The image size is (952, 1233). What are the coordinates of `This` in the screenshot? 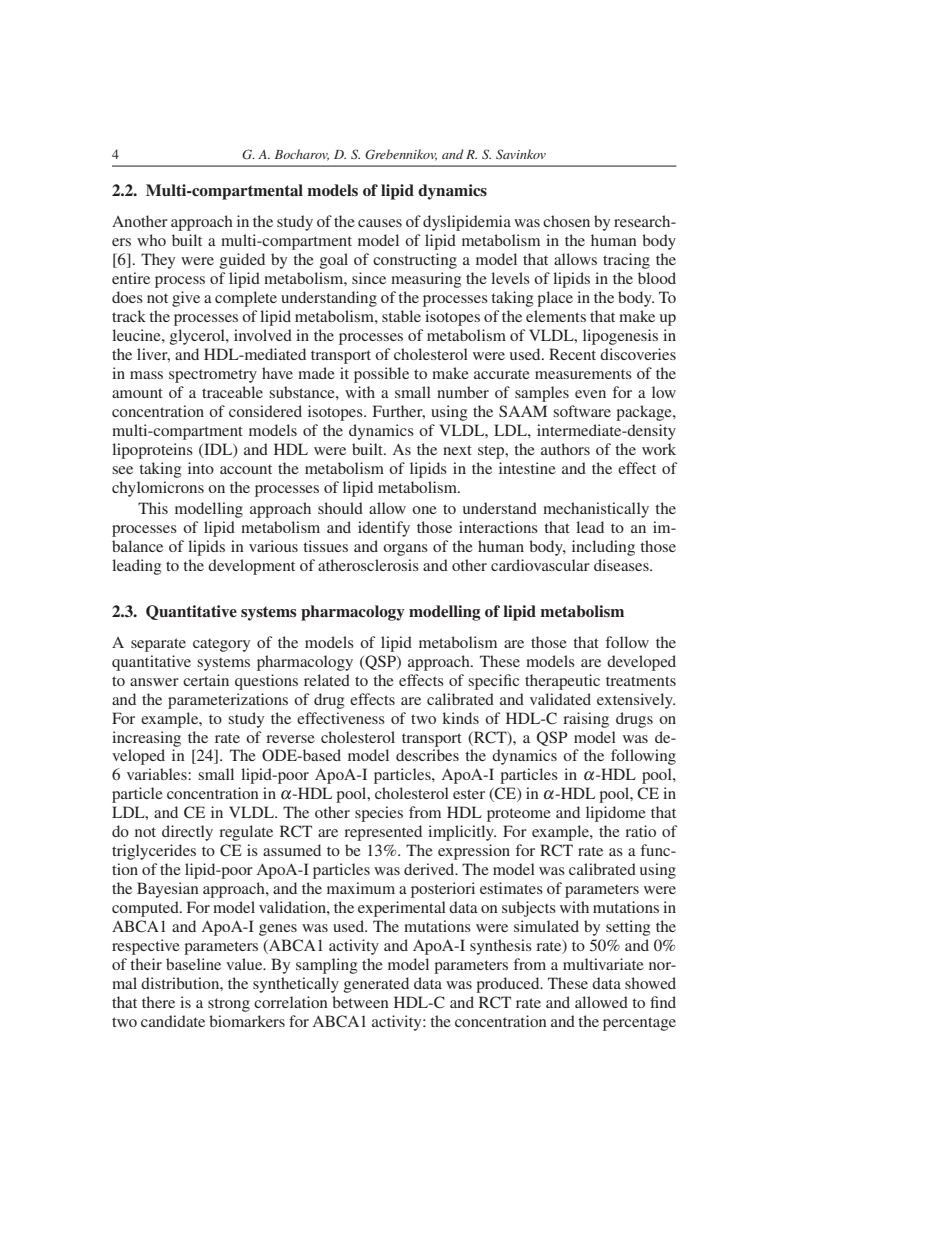 It's located at (153, 508).
